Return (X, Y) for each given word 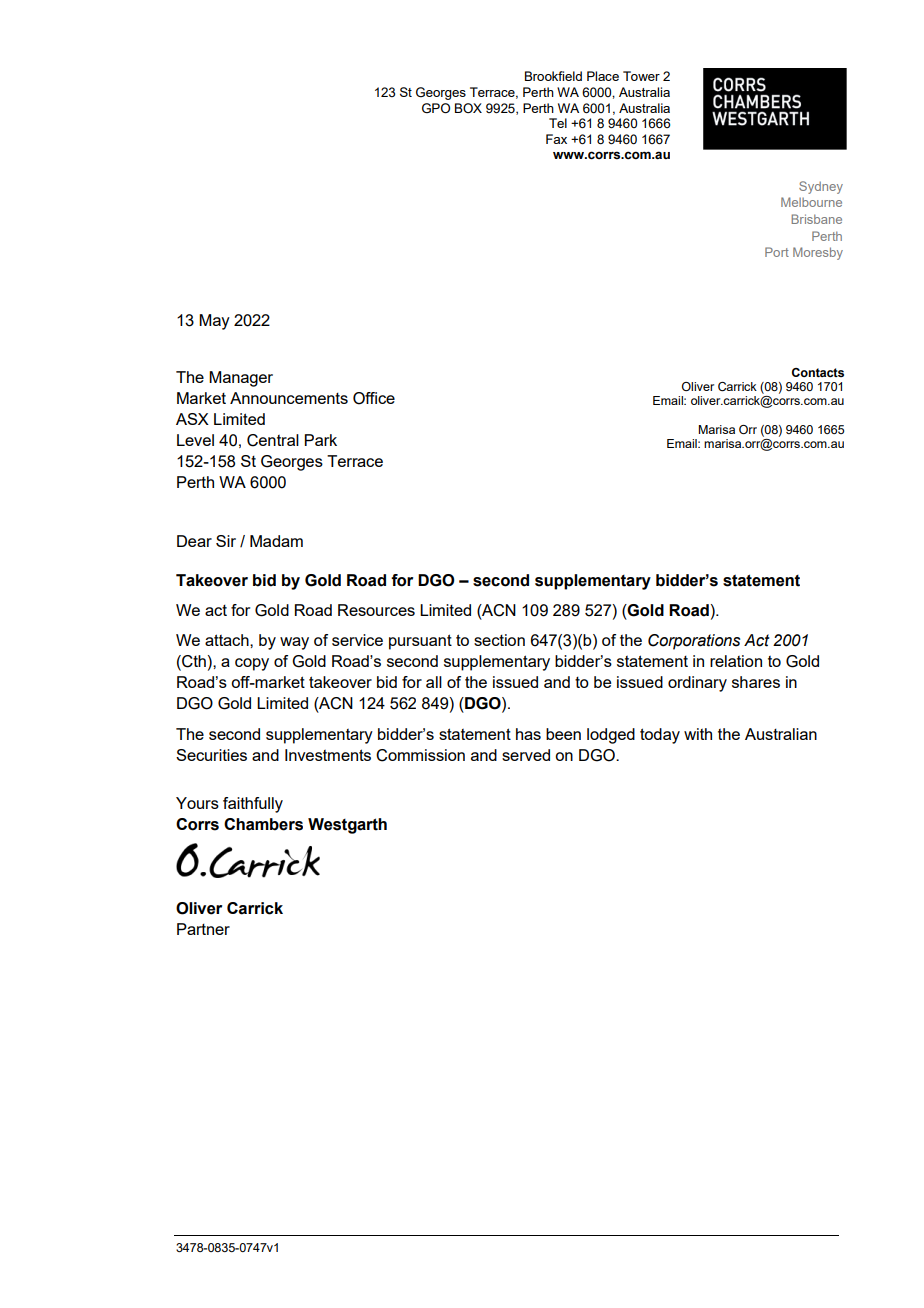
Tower (641, 76)
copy (252, 664)
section (499, 640)
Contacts (818, 372)
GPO (436, 108)
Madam (276, 541)
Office (374, 398)
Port (777, 252)
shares (756, 682)
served (526, 755)
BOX (468, 108)
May (214, 322)
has (528, 734)
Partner (203, 929)
